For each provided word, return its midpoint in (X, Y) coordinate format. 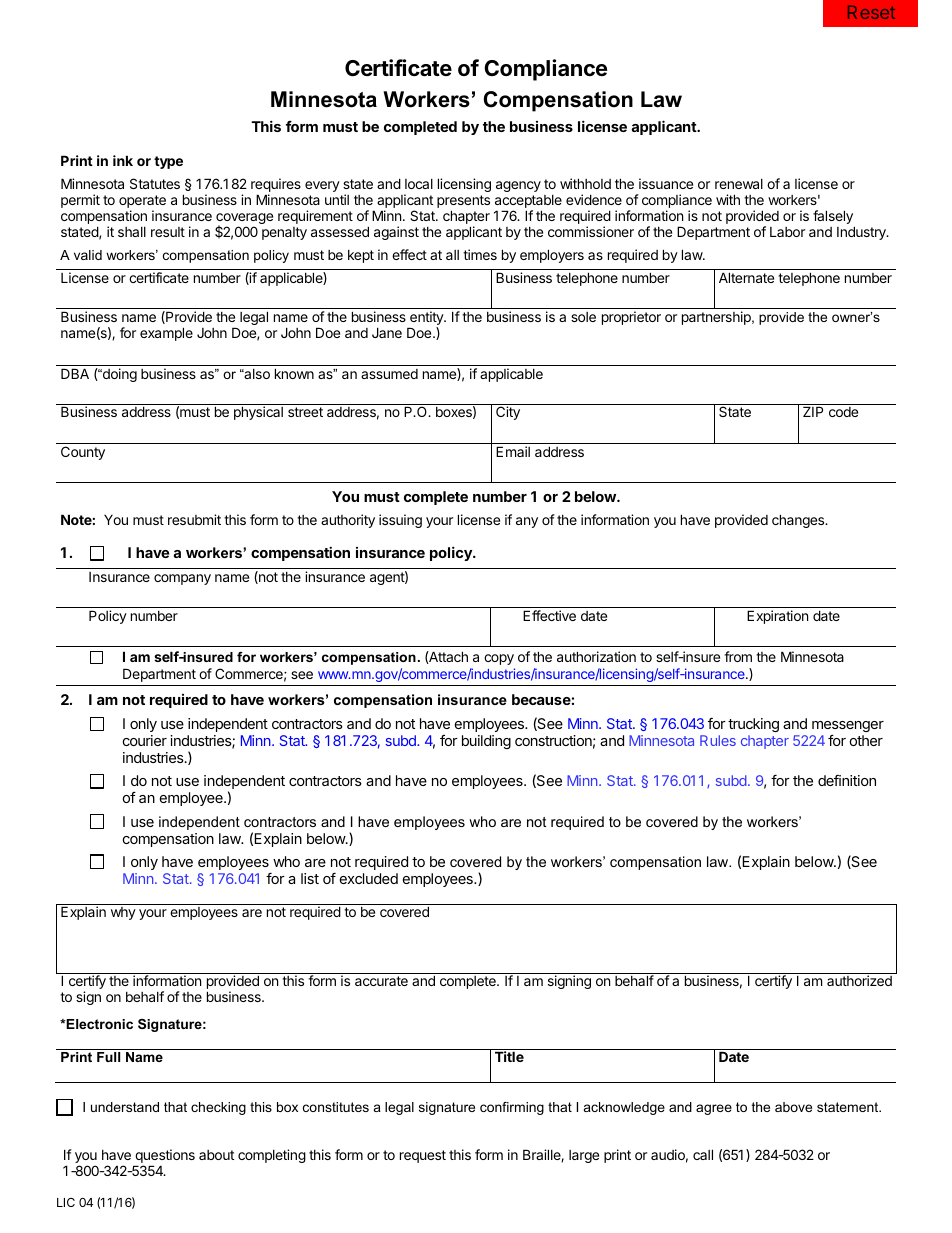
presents (463, 203)
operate (142, 203)
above (793, 1107)
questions (164, 1157)
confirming (512, 1108)
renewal (739, 184)
